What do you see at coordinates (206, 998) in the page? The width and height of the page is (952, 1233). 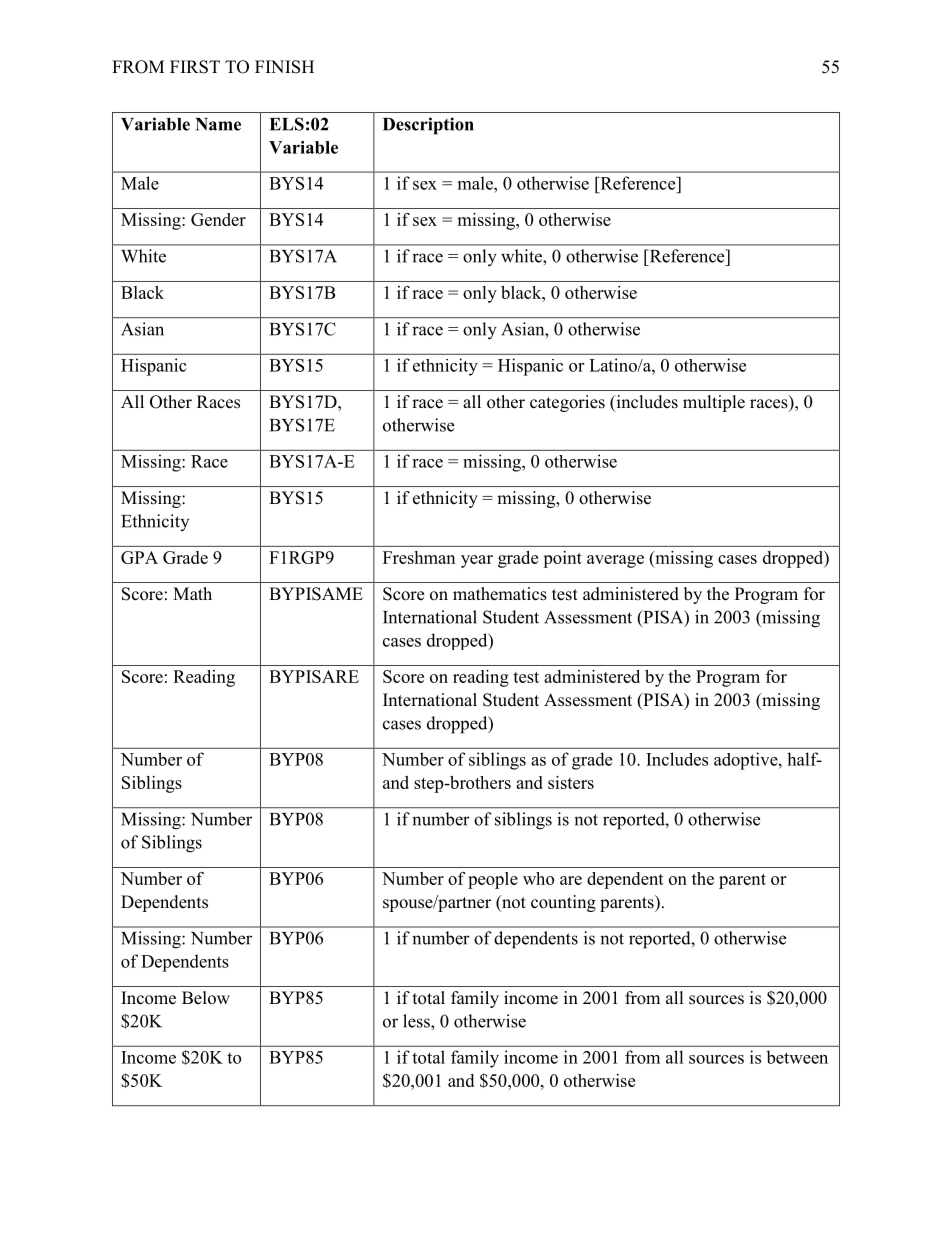 I see `Below` at bounding box center [206, 998].
